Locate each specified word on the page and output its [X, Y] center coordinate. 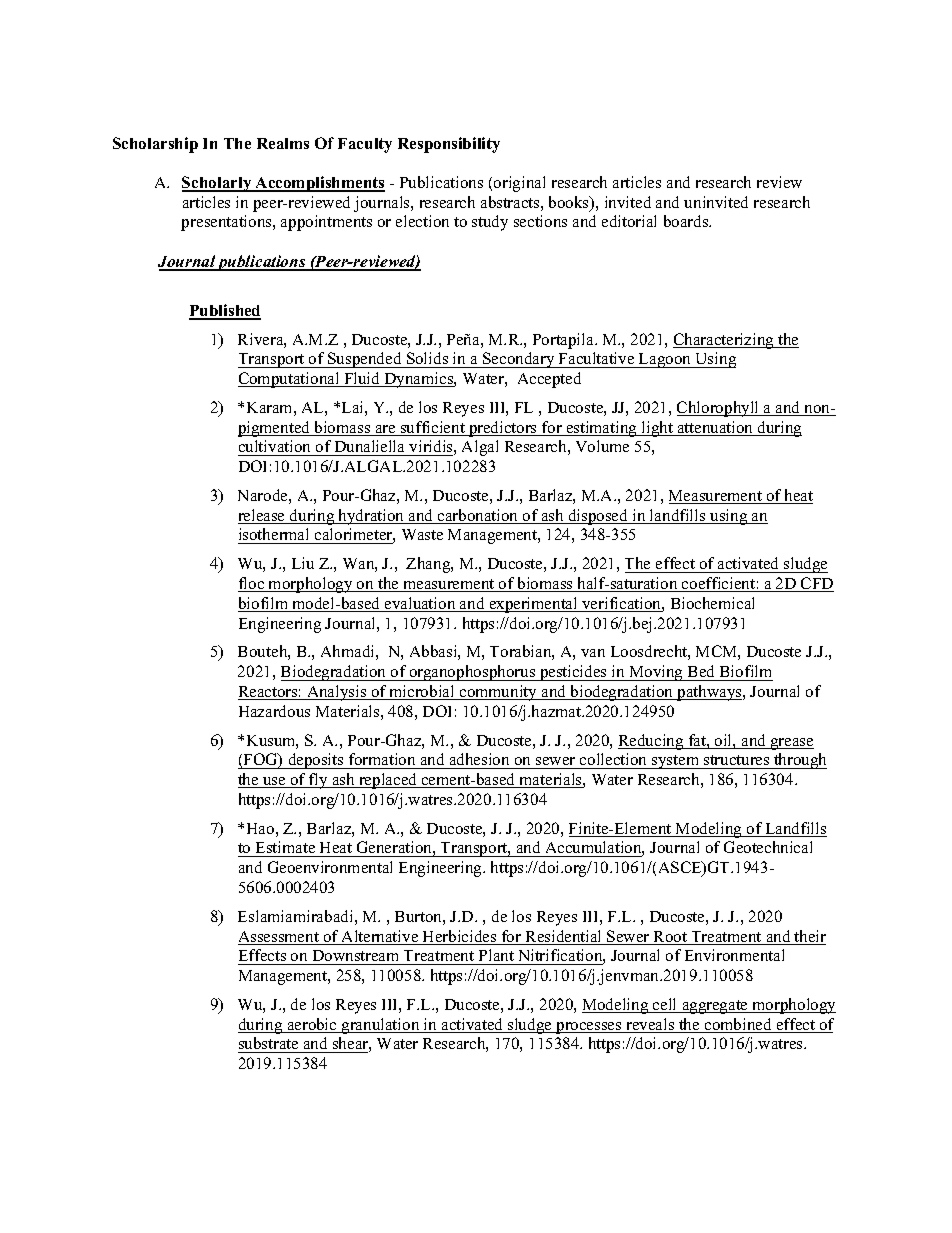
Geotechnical [768, 847]
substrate [269, 1045]
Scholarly [218, 184]
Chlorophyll [719, 409]
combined [738, 1025]
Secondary [519, 360]
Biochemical [712, 603]
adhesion [479, 759]
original [519, 184]
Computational [290, 380]
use [274, 782]
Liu [303, 563]
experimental [533, 605]
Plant [496, 955]
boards [687, 221]
